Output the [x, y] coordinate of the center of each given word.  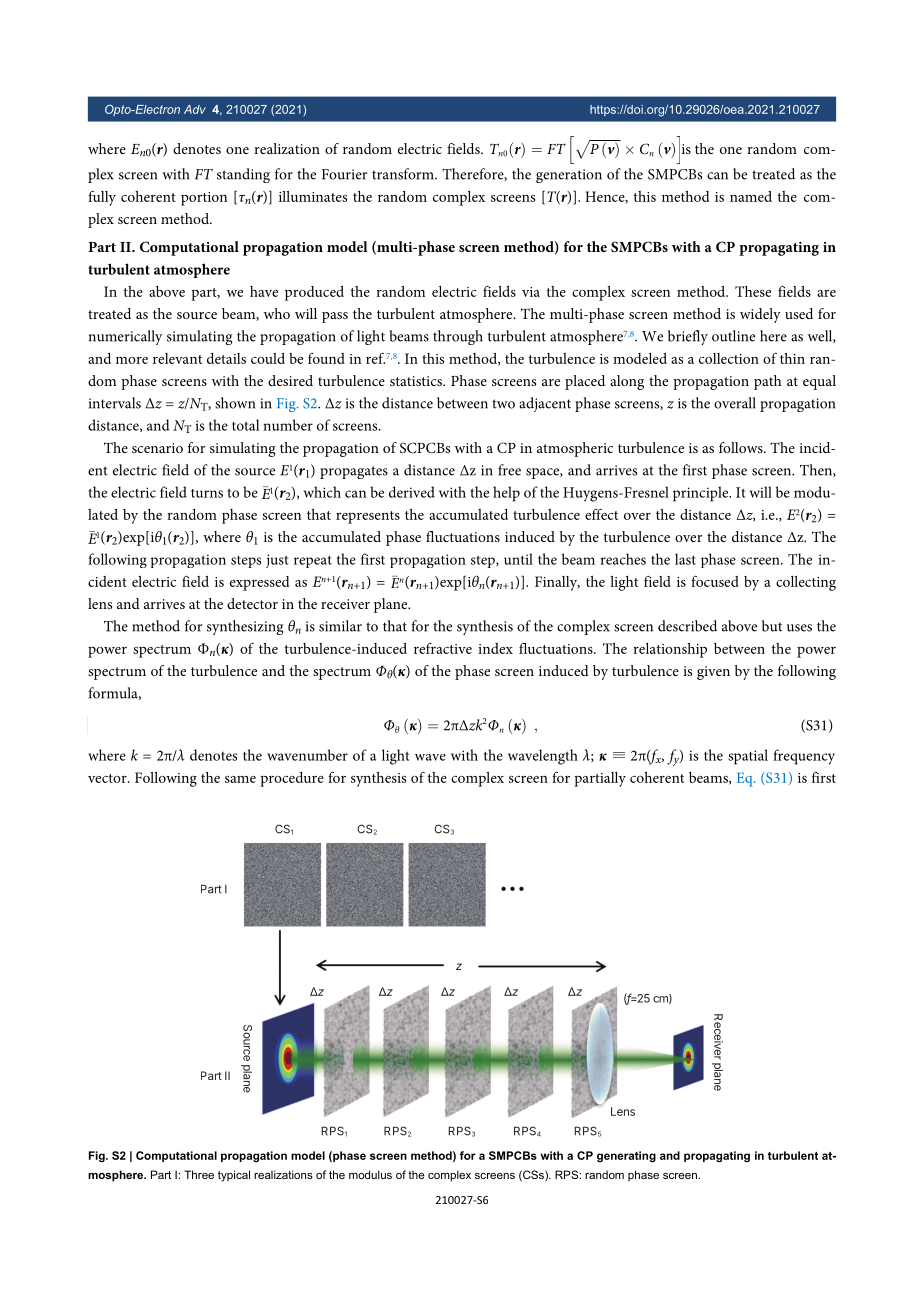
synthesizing [245, 627]
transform [404, 174]
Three [199, 1174]
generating [626, 1156]
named [751, 196]
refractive [443, 648]
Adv [195, 109]
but [772, 626]
